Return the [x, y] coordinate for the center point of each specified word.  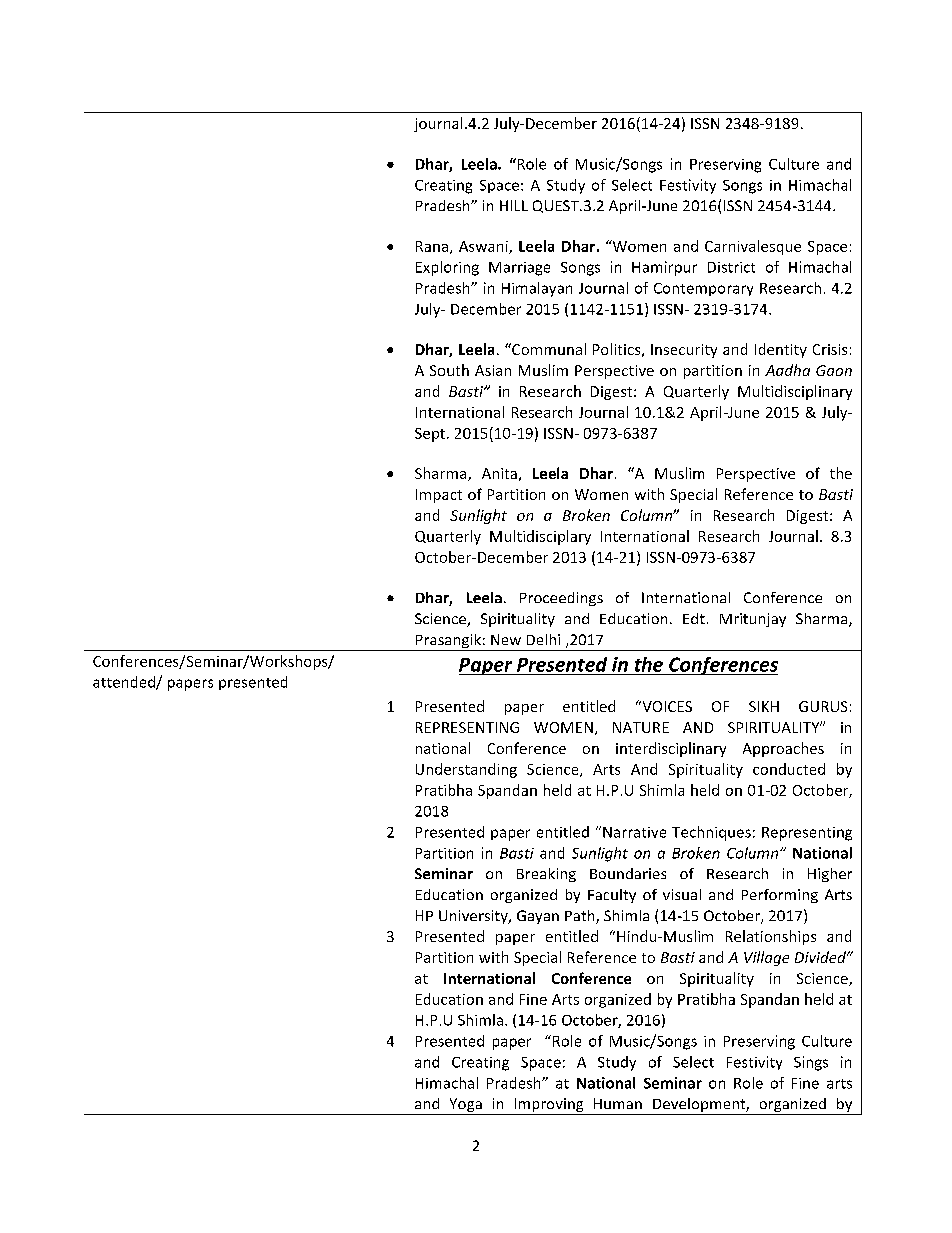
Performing [780, 896]
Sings [811, 1063]
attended [125, 683]
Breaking [546, 875]
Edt [694, 618]
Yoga [465, 1106]
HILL [514, 205]
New [506, 639]
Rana [432, 246]
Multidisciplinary [795, 392]
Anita [499, 473]
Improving [549, 1106]
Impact [439, 496]
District [731, 267]
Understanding [466, 770]
